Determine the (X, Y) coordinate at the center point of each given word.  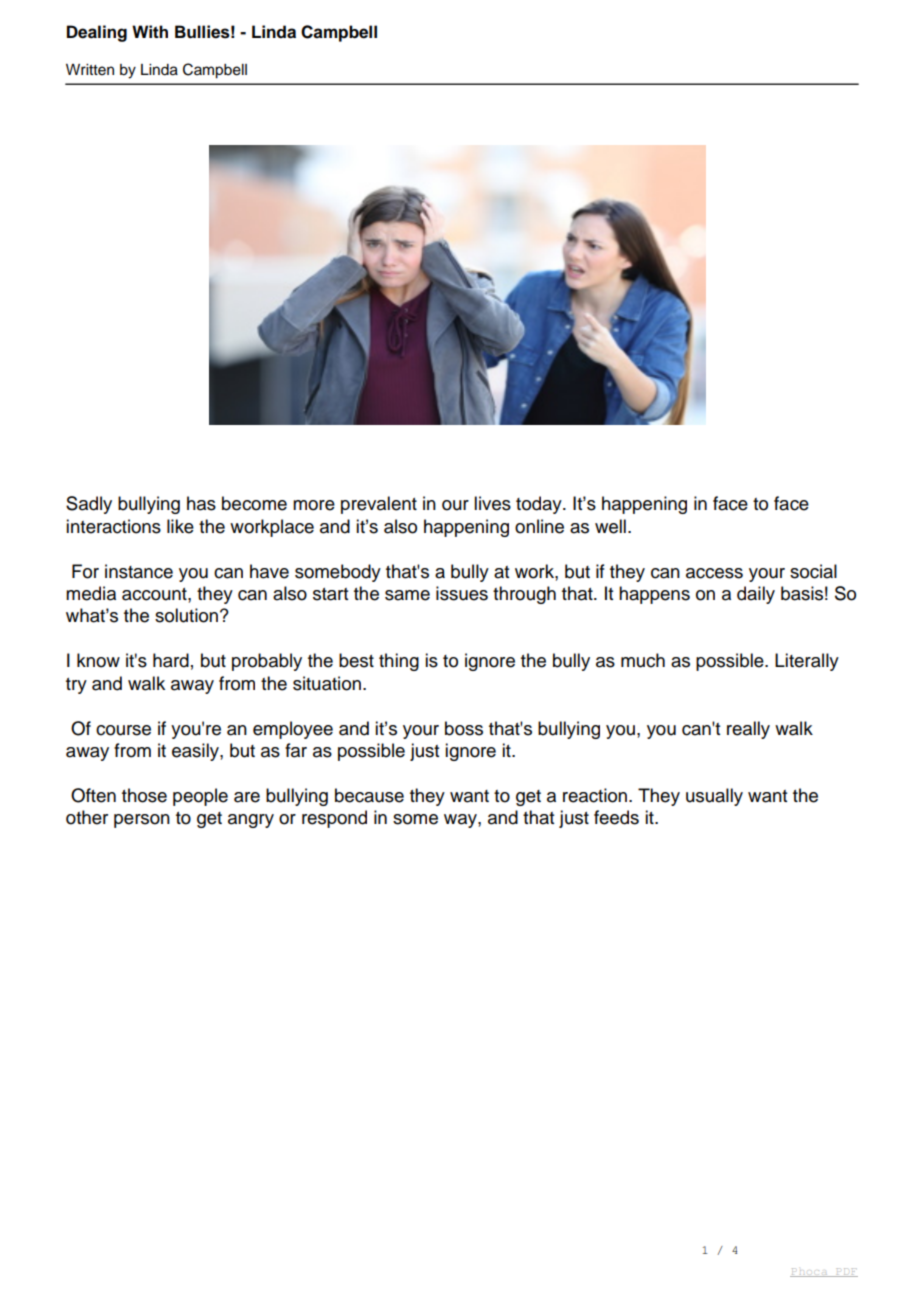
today (540, 505)
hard (171, 660)
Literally (807, 662)
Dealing (97, 33)
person (142, 821)
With (150, 31)
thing (399, 662)
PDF (846, 1272)
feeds (616, 817)
